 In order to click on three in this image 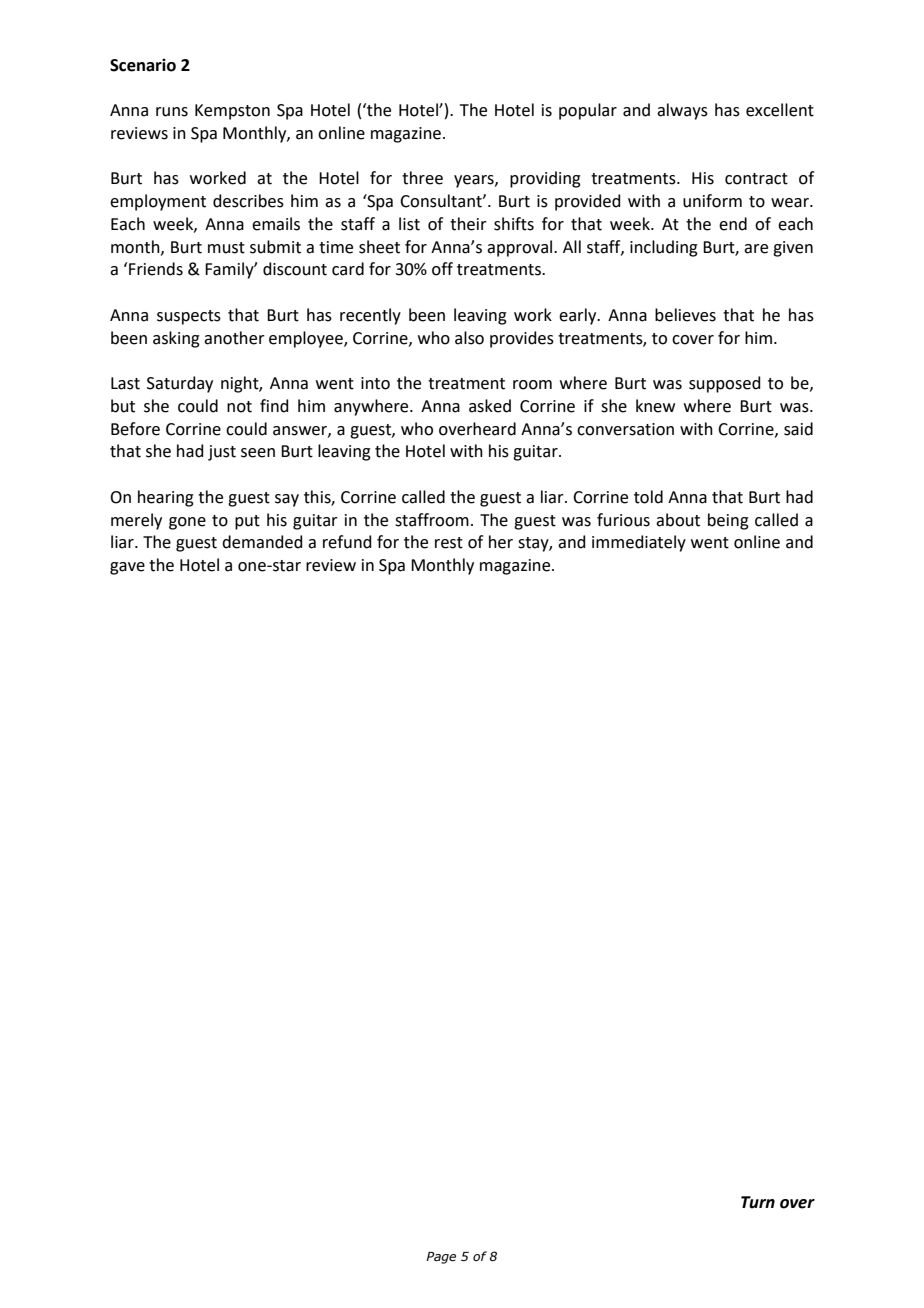, I will do `click(422, 178)`.
